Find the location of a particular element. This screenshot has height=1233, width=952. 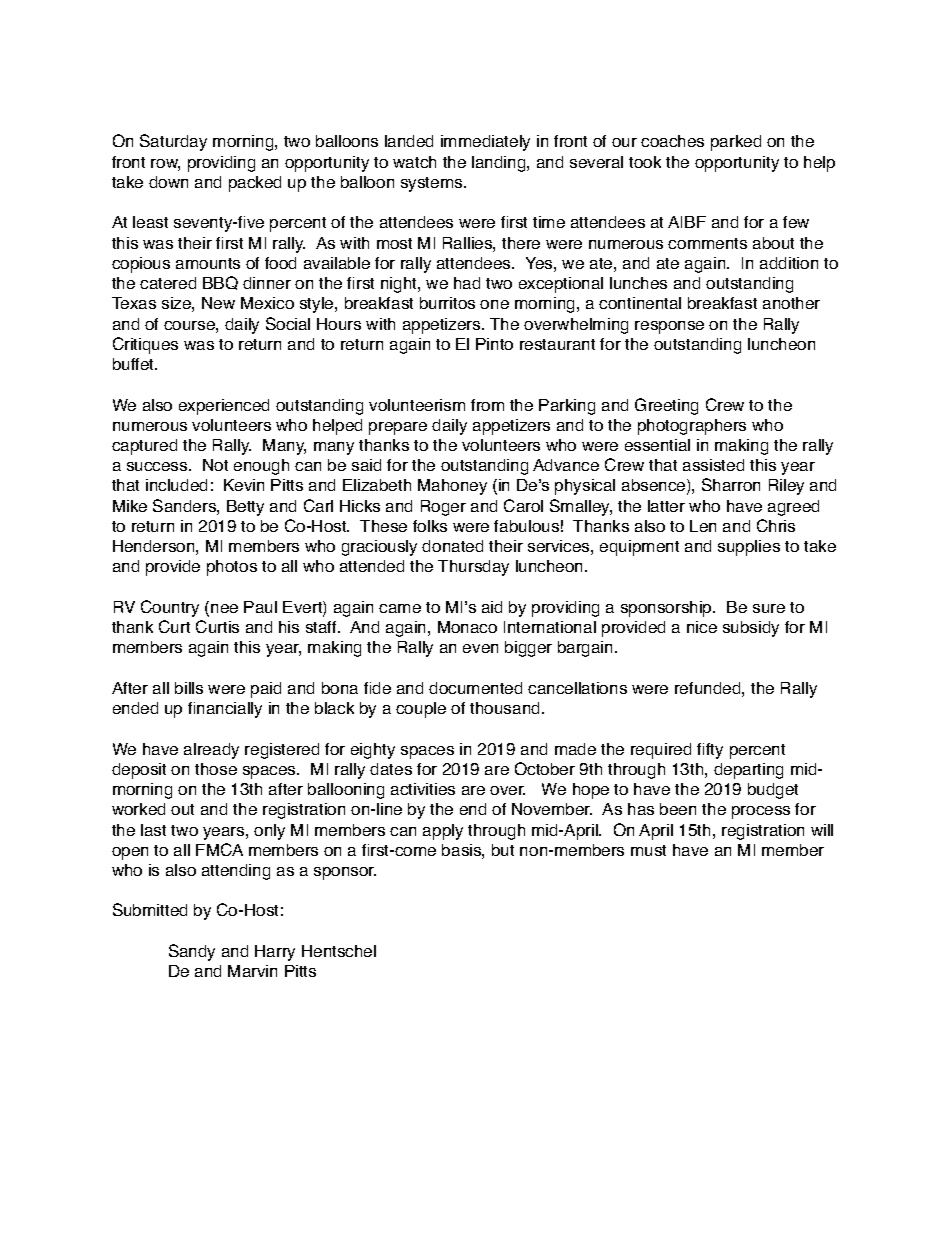

bills is located at coordinates (189, 688).
